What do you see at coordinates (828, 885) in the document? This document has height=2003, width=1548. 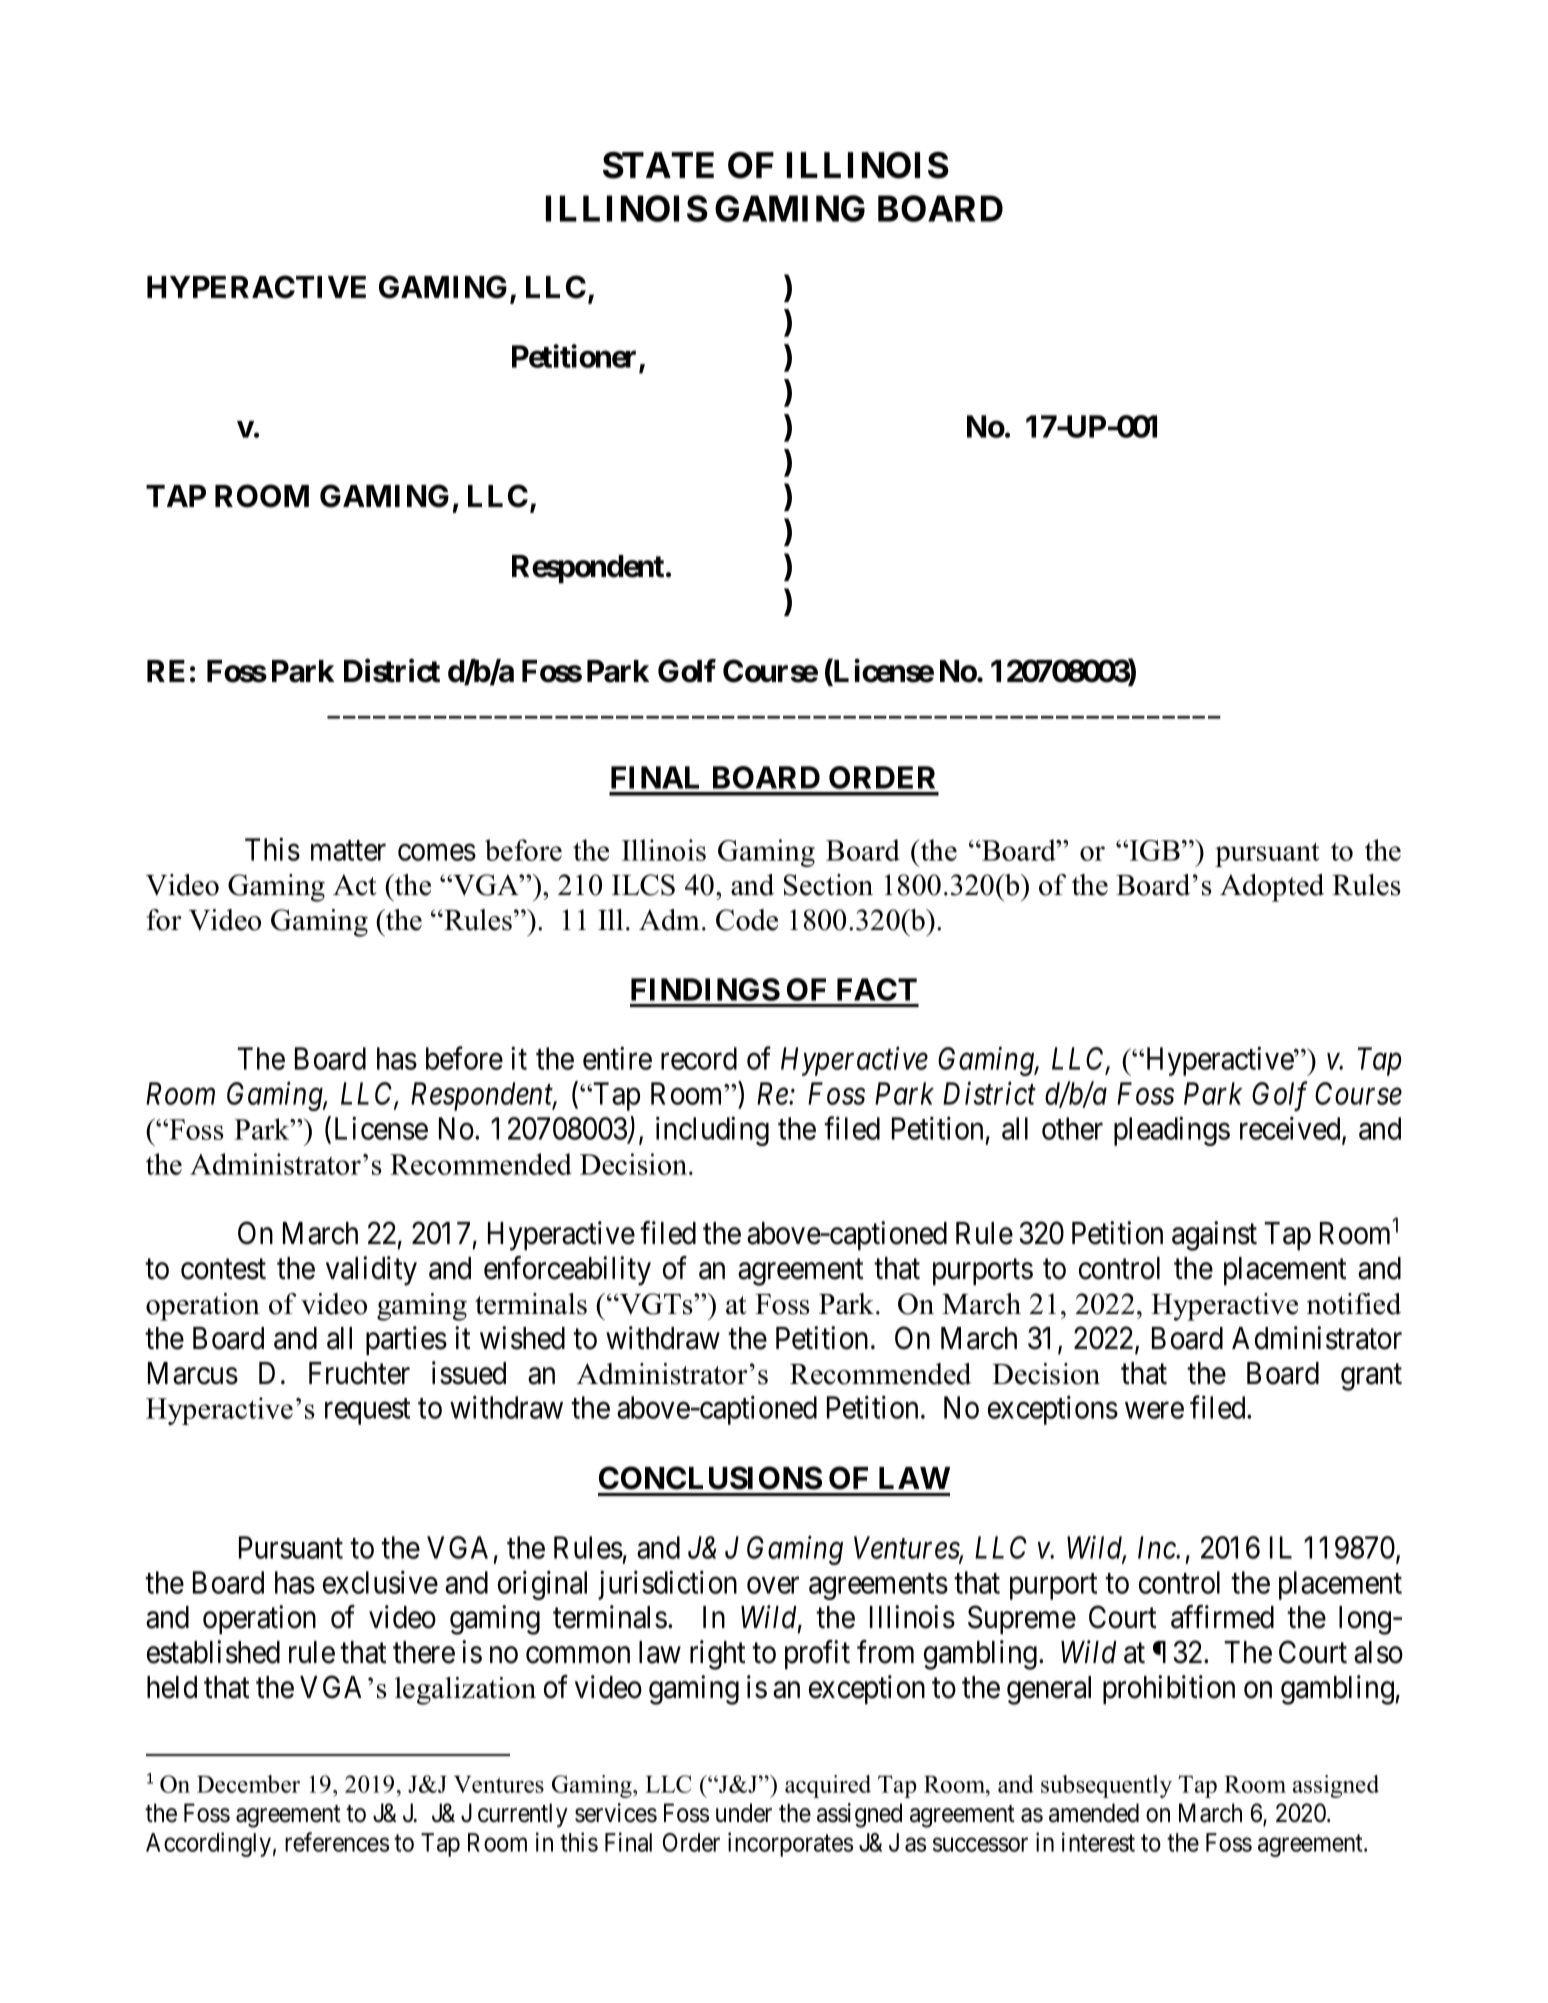 I see `Section` at bounding box center [828, 885].
